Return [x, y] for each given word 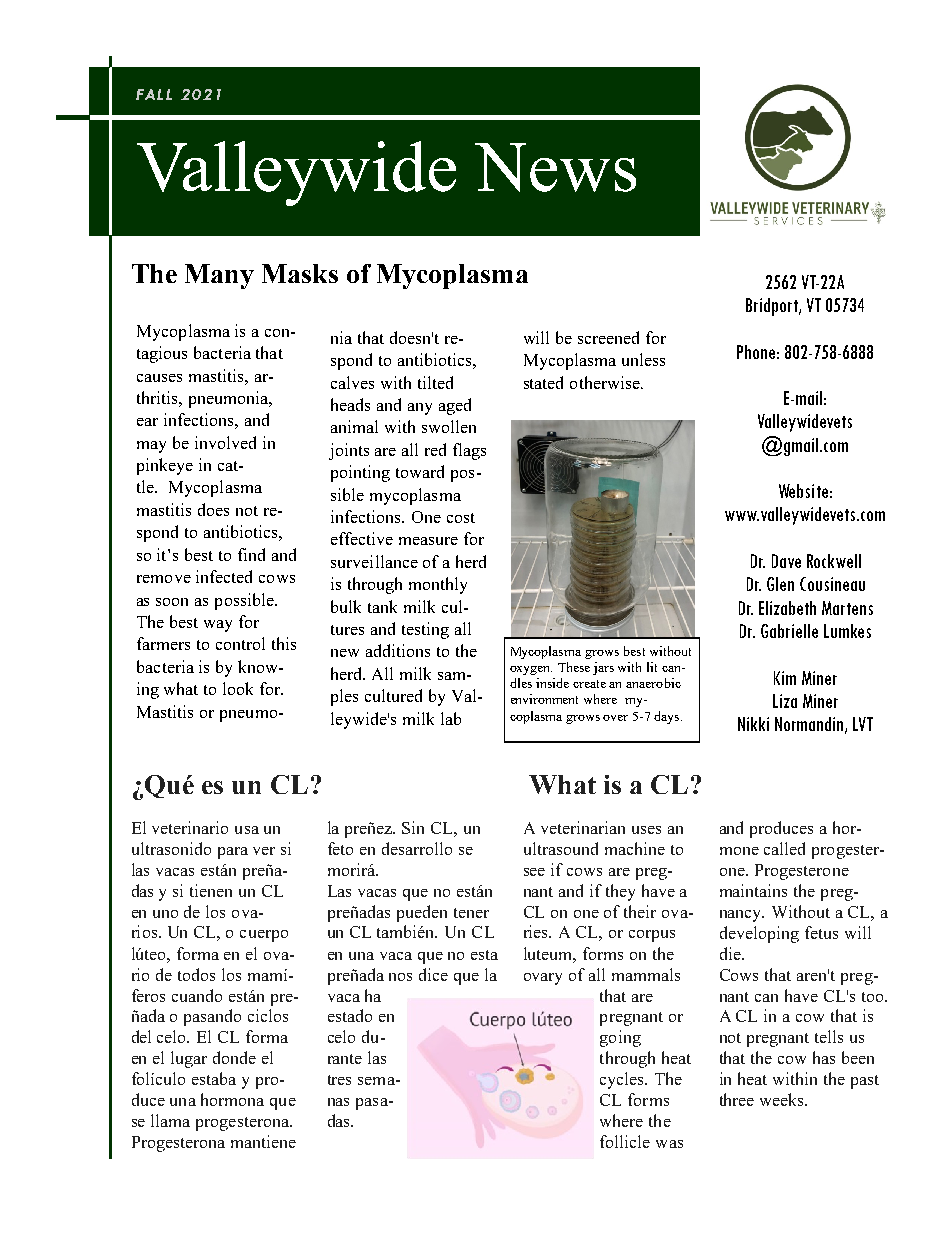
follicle [625, 1141]
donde [234, 1057]
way [218, 626]
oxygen [531, 670]
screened [608, 337]
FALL [154, 94]
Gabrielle [789, 631]
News [555, 167]
